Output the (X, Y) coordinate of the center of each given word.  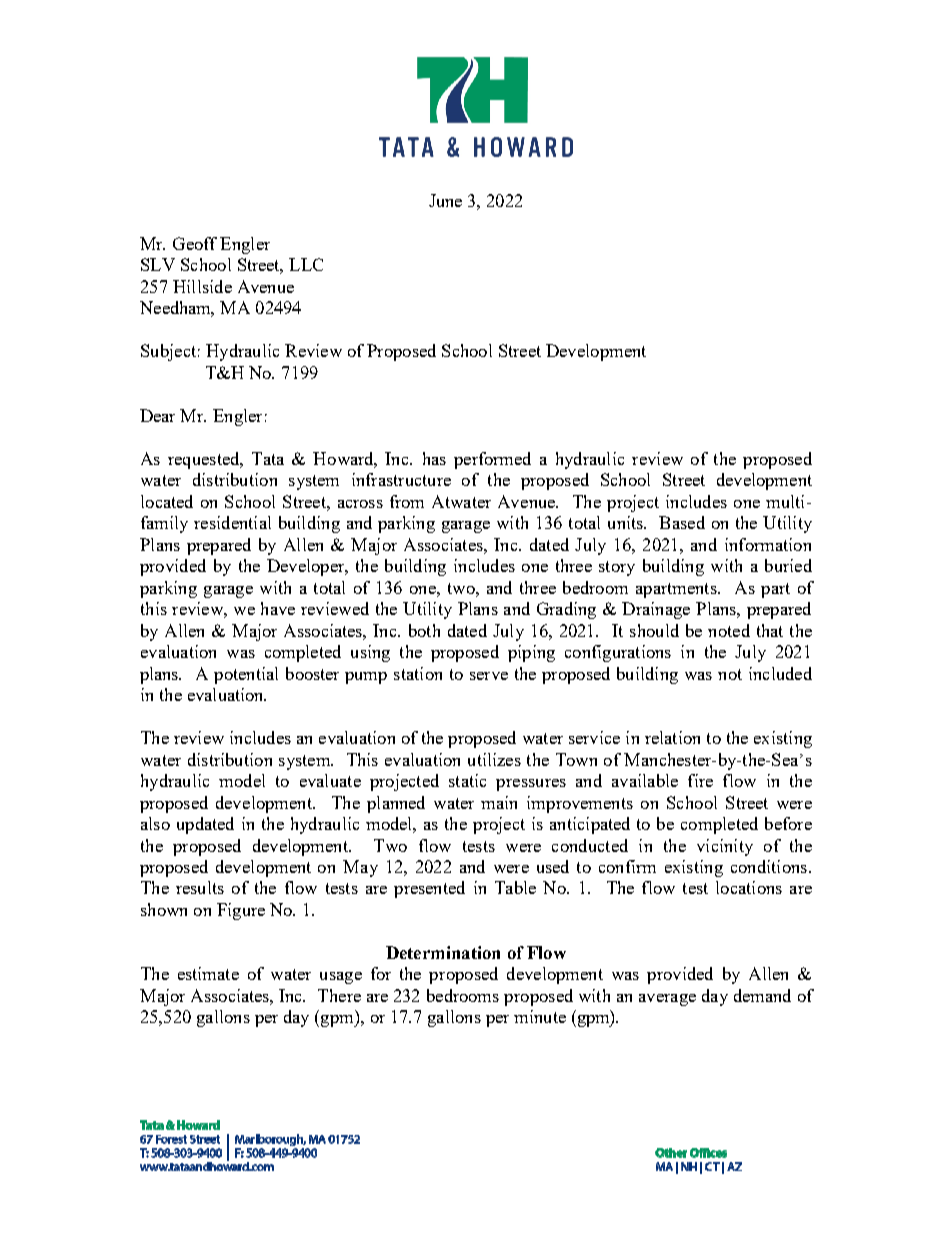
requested (205, 460)
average (667, 1000)
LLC (306, 264)
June (445, 200)
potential (246, 675)
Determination (443, 952)
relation (672, 737)
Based (682, 522)
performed (492, 460)
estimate (208, 973)
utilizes (494, 759)
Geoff (195, 243)
